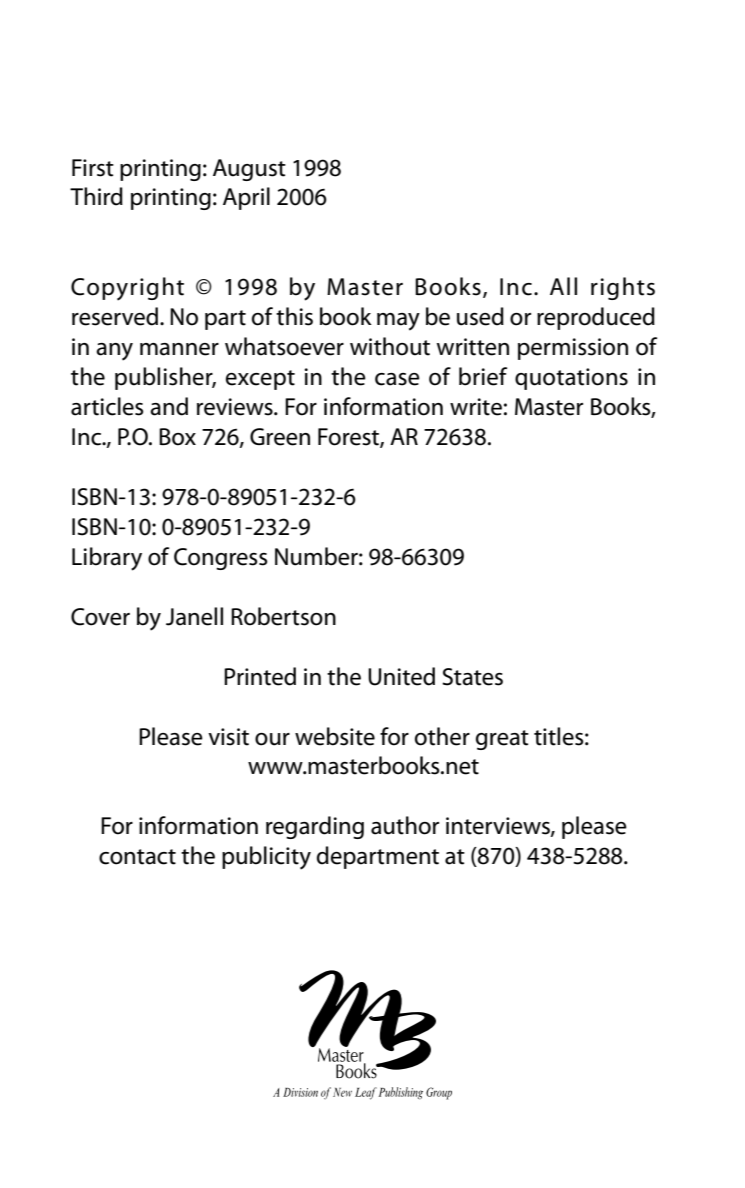  Describe the element at coordinates (107, 559) in the screenshot. I see `Library` at that location.
